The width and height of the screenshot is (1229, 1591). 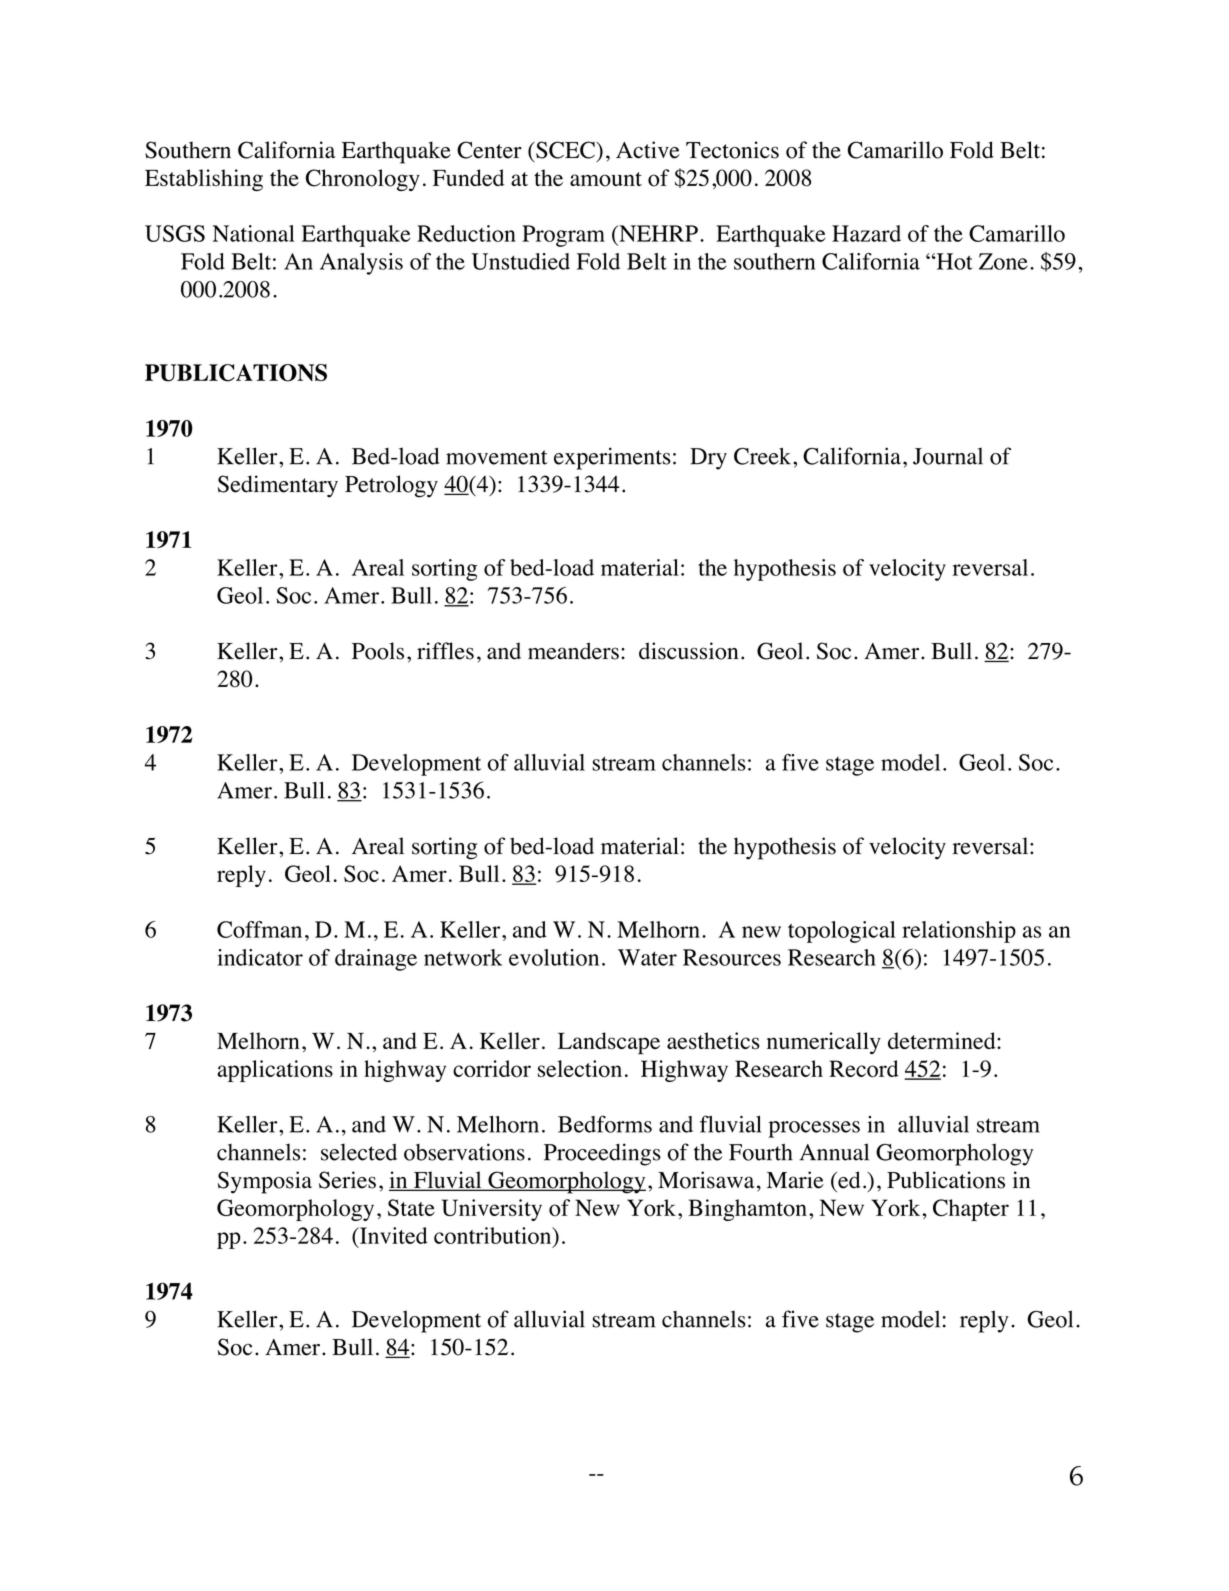 I want to click on Establishing, so click(x=204, y=180).
